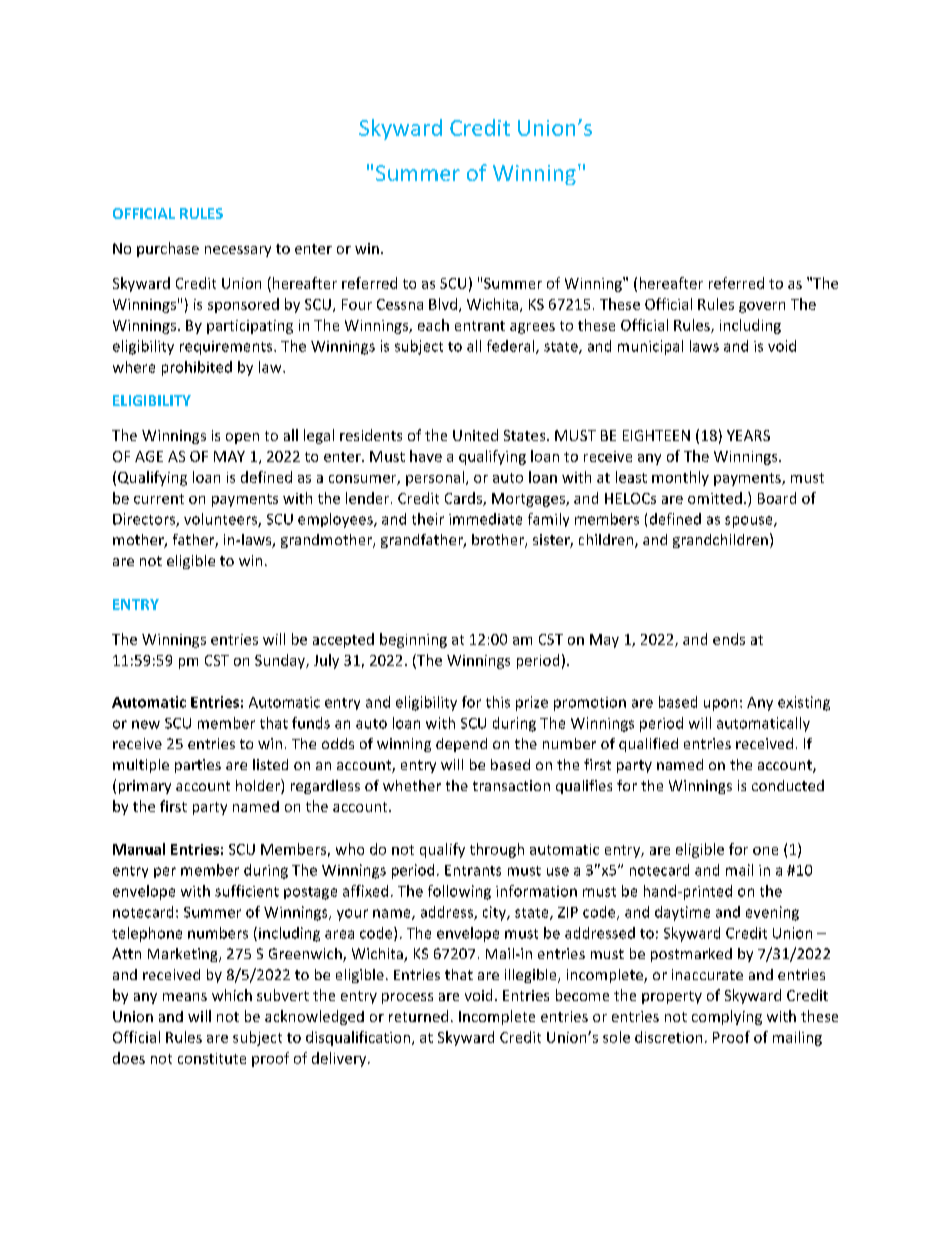  What do you see at coordinates (238, 251) in the screenshot?
I see `necessary` at bounding box center [238, 251].
